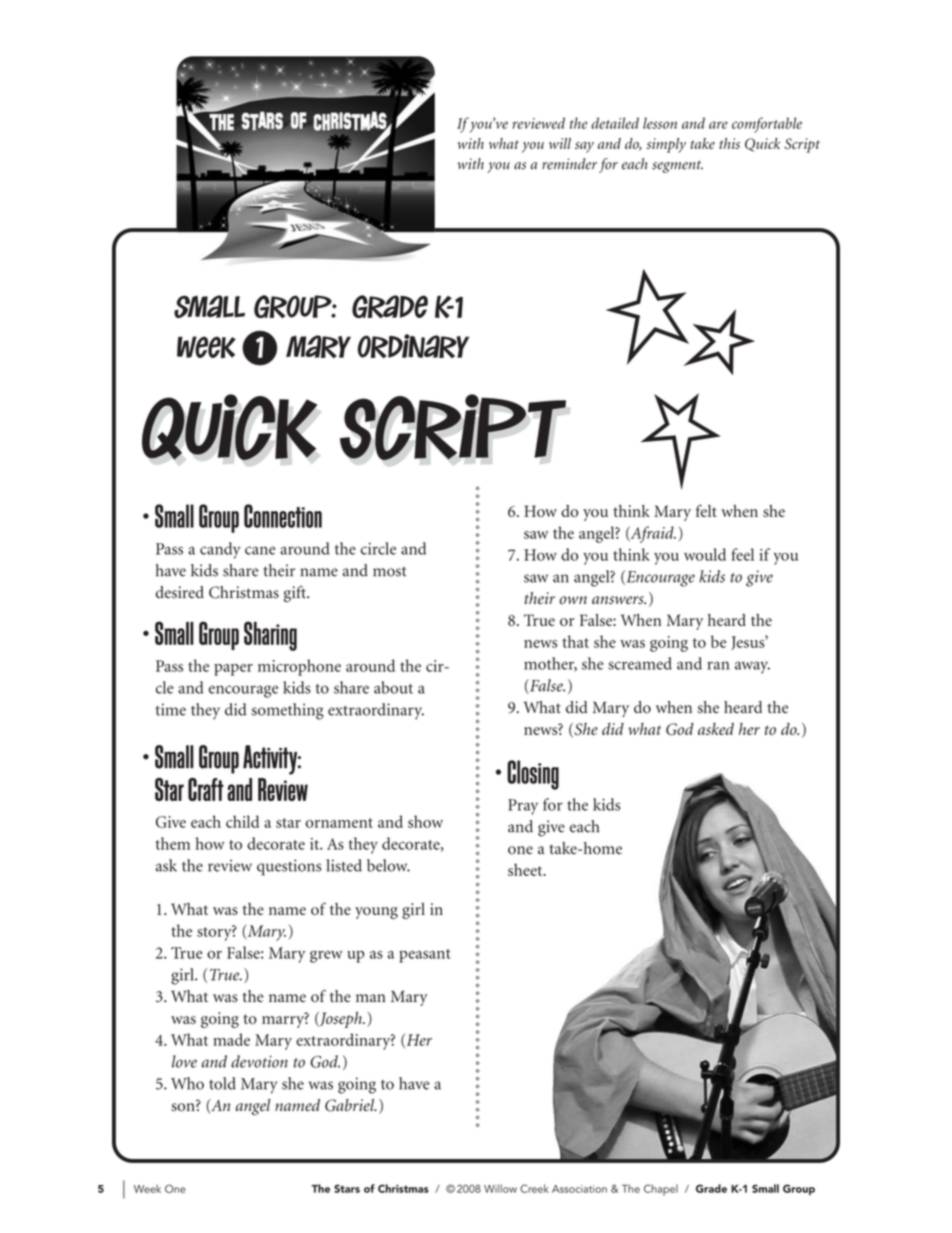  What do you see at coordinates (233, 670) in the screenshot?
I see `paper` at bounding box center [233, 670].
